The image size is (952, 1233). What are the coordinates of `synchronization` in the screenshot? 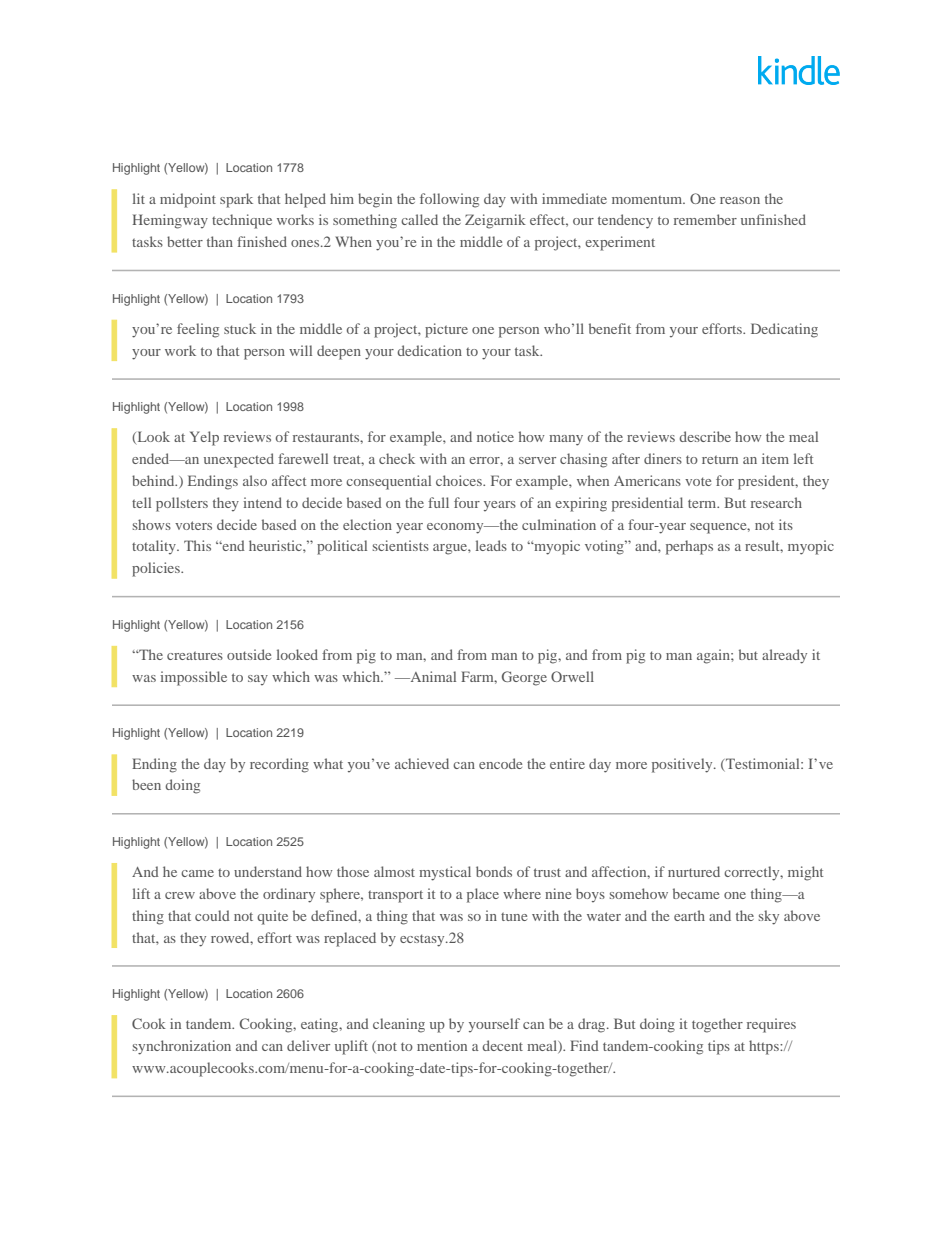 It's located at (182, 1047).
